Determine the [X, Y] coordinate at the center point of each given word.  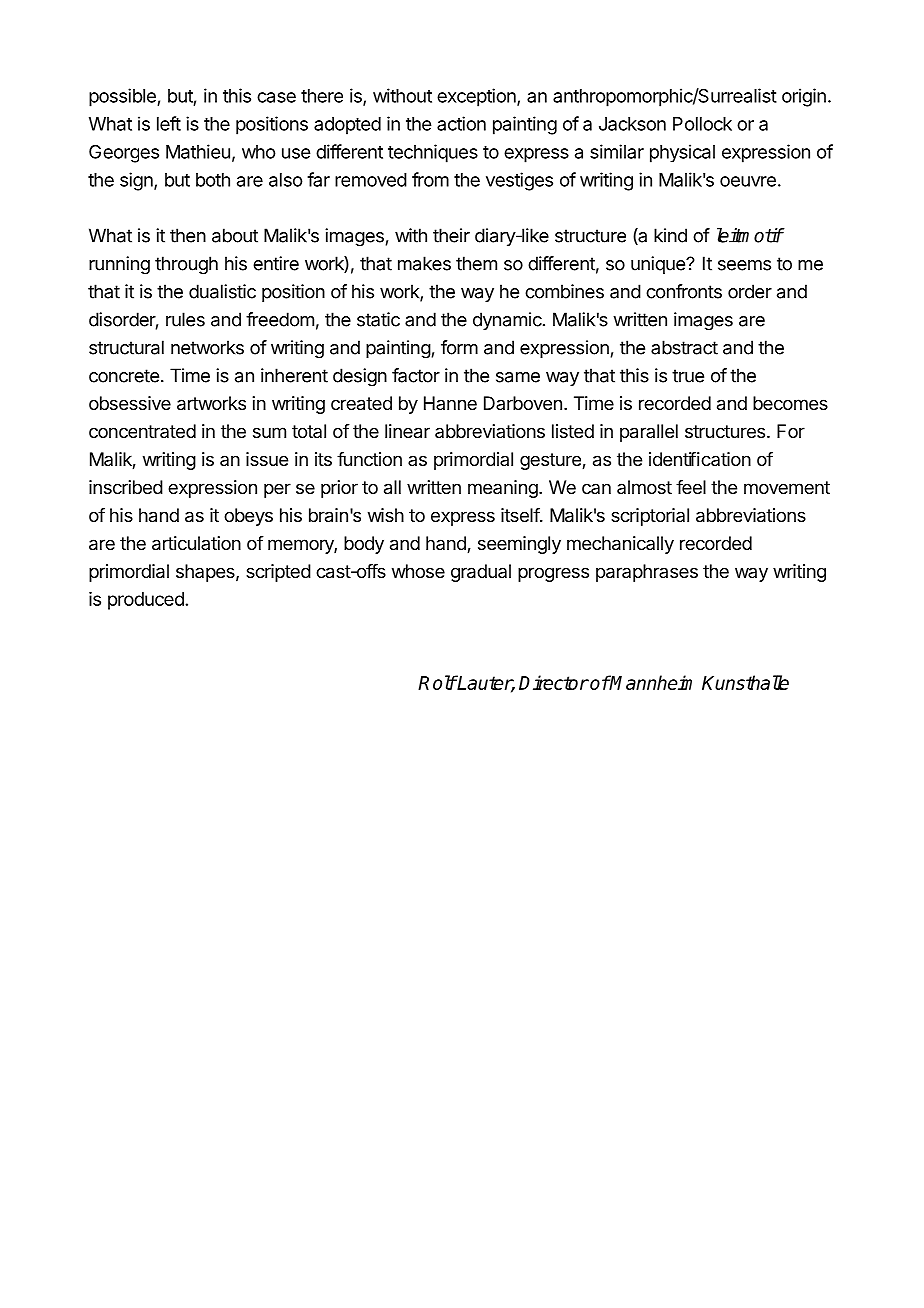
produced [146, 601]
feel [691, 487]
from [430, 179]
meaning [503, 489]
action [461, 123]
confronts [684, 291]
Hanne [450, 403]
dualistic [222, 291]
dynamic [507, 321]
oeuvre [748, 181]
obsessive [130, 403]
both [213, 180]
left [169, 123]
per [277, 490]
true [688, 376]
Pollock [702, 124]
